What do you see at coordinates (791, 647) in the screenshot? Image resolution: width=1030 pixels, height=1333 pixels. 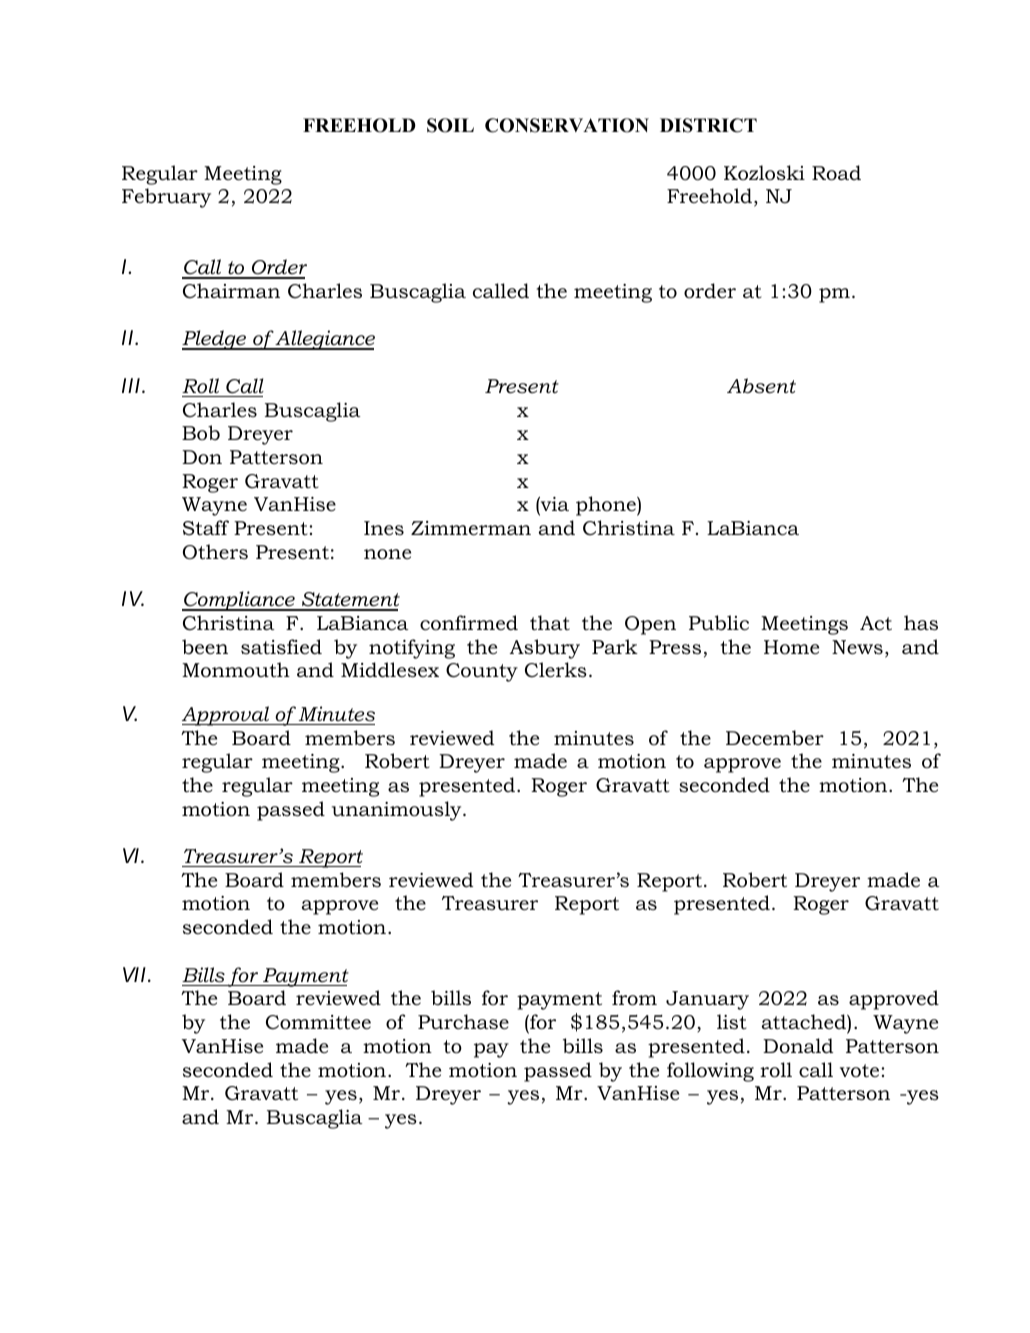 I see `Home` at bounding box center [791, 647].
